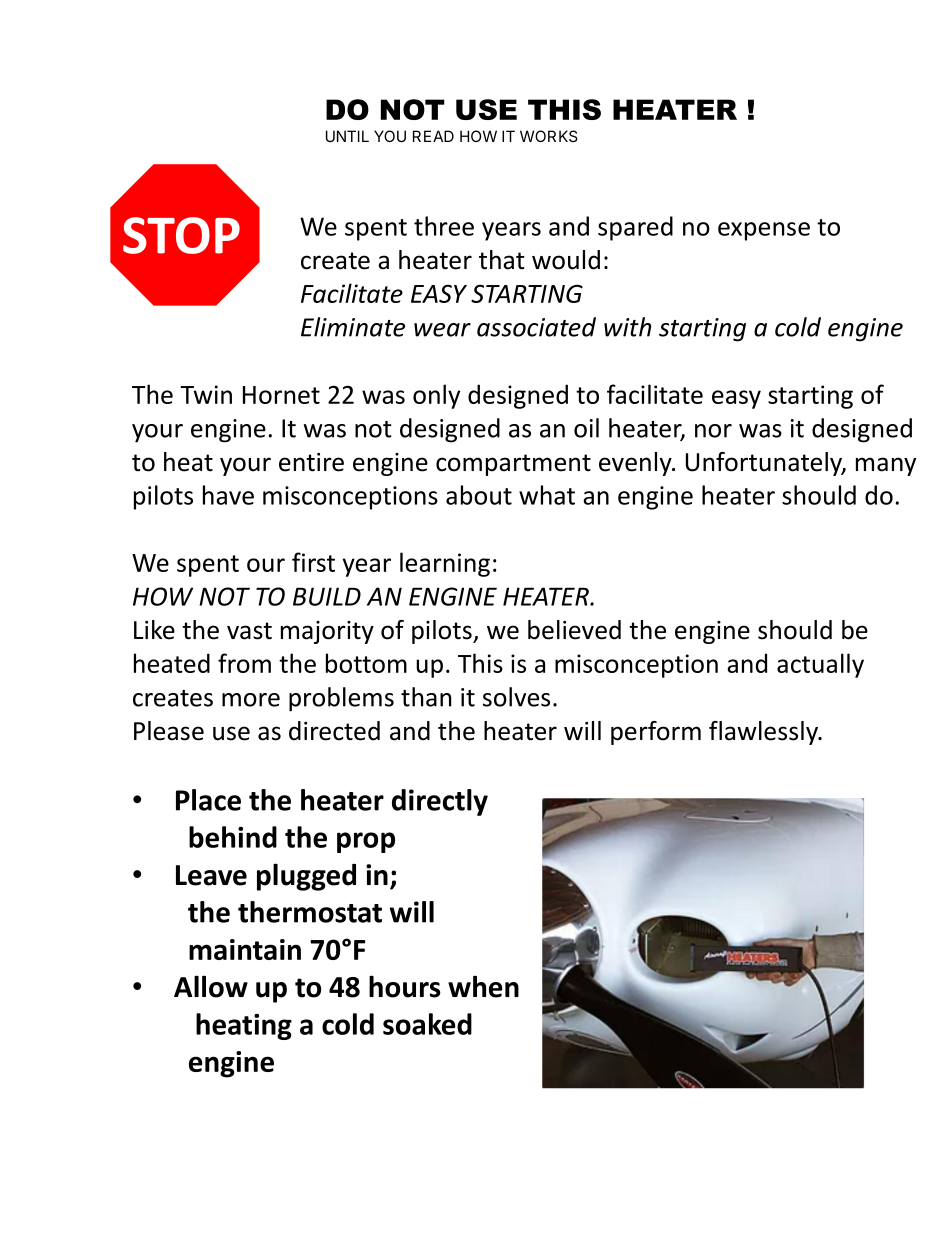 The width and height of the document is (952, 1233). What do you see at coordinates (347, 136) in the document?
I see `UNTIL` at bounding box center [347, 136].
